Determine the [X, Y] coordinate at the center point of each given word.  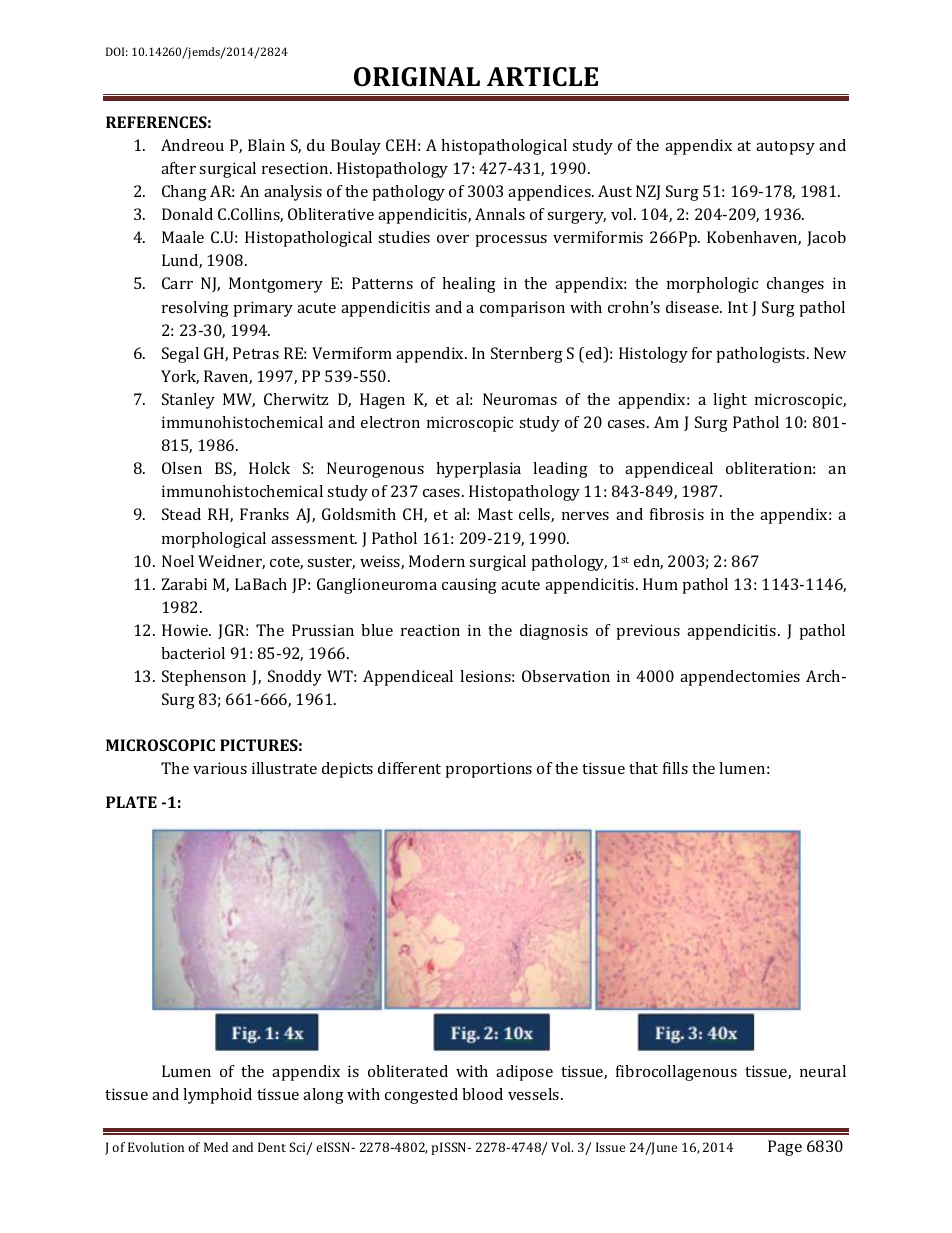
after [178, 168]
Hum [660, 584]
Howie [186, 630]
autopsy [785, 148]
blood [482, 1094]
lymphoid [217, 1096]
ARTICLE [542, 77]
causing [469, 586]
